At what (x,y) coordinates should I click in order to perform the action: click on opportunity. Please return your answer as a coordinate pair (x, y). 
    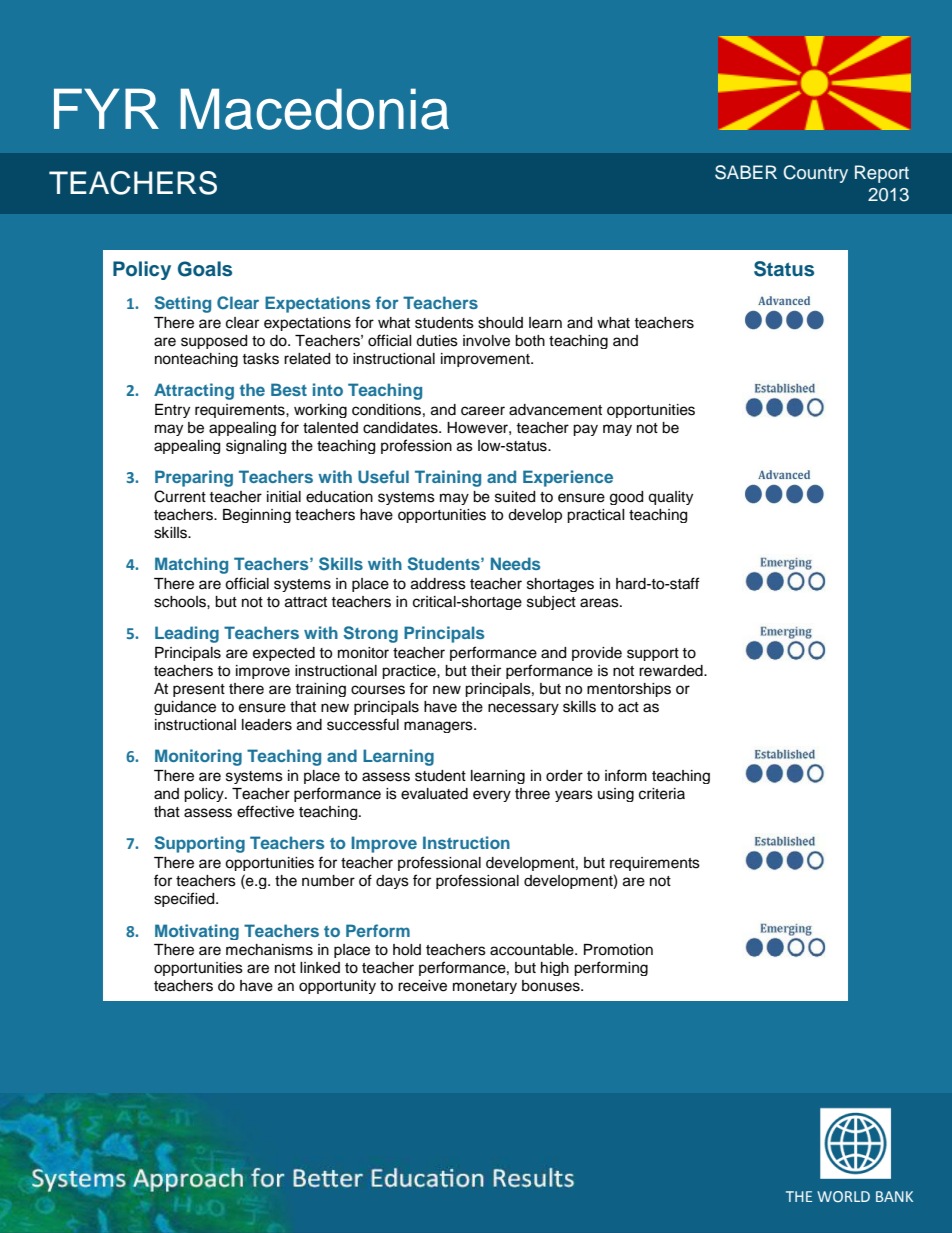
    Looking at the image, I should click on (337, 987).
